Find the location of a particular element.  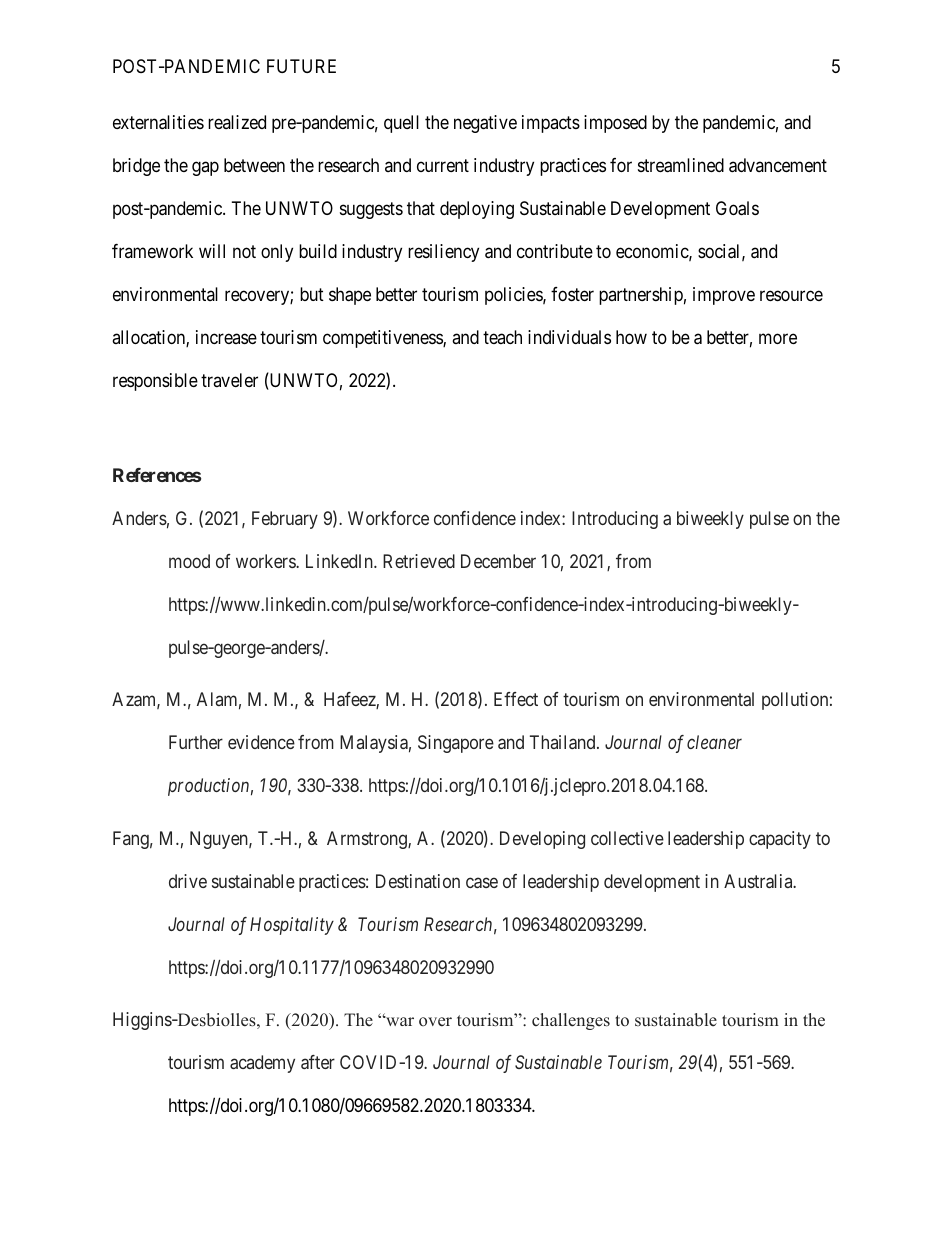

streamlined is located at coordinates (681, 165).
